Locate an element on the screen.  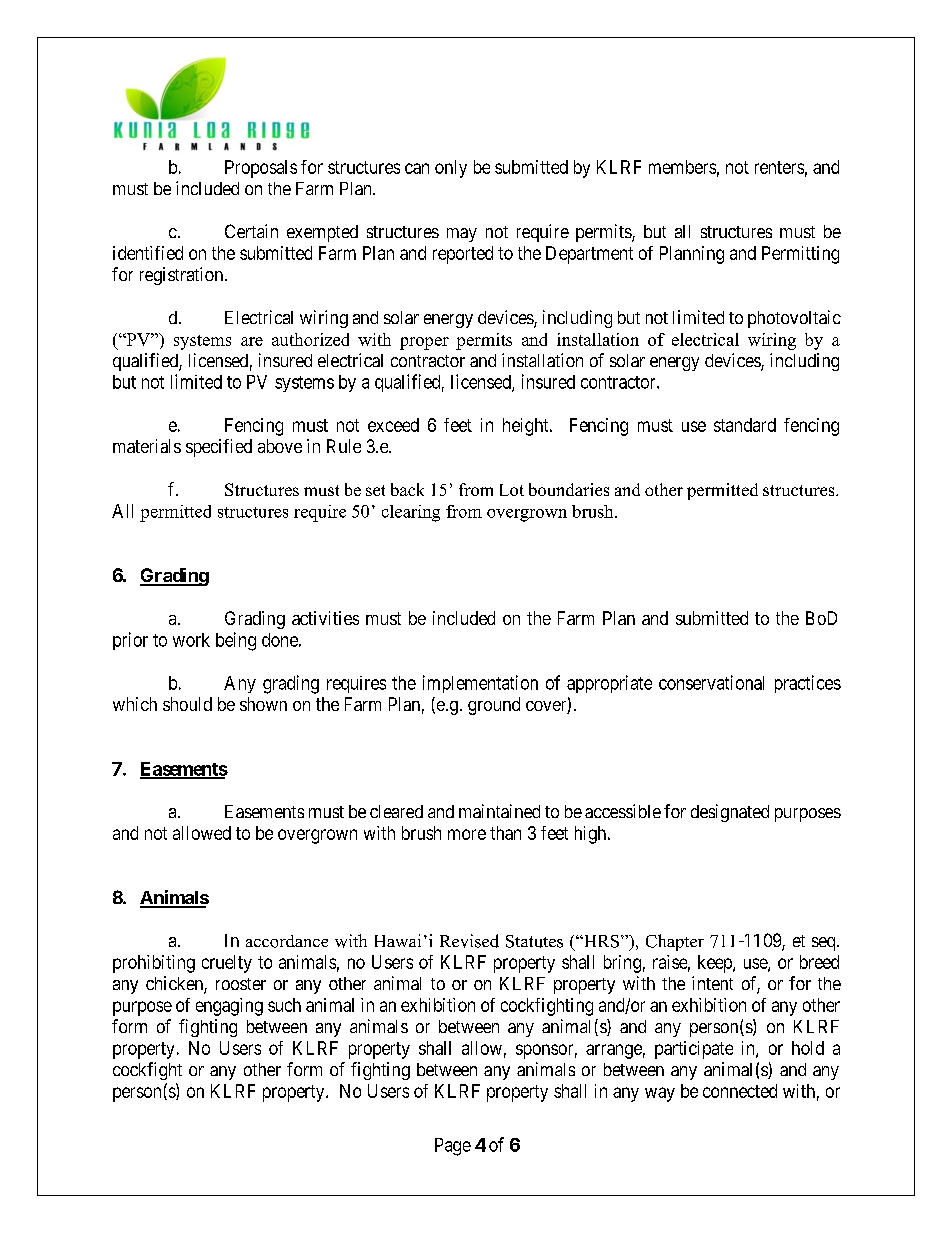
Page is located at coordinates (453, 1147).
